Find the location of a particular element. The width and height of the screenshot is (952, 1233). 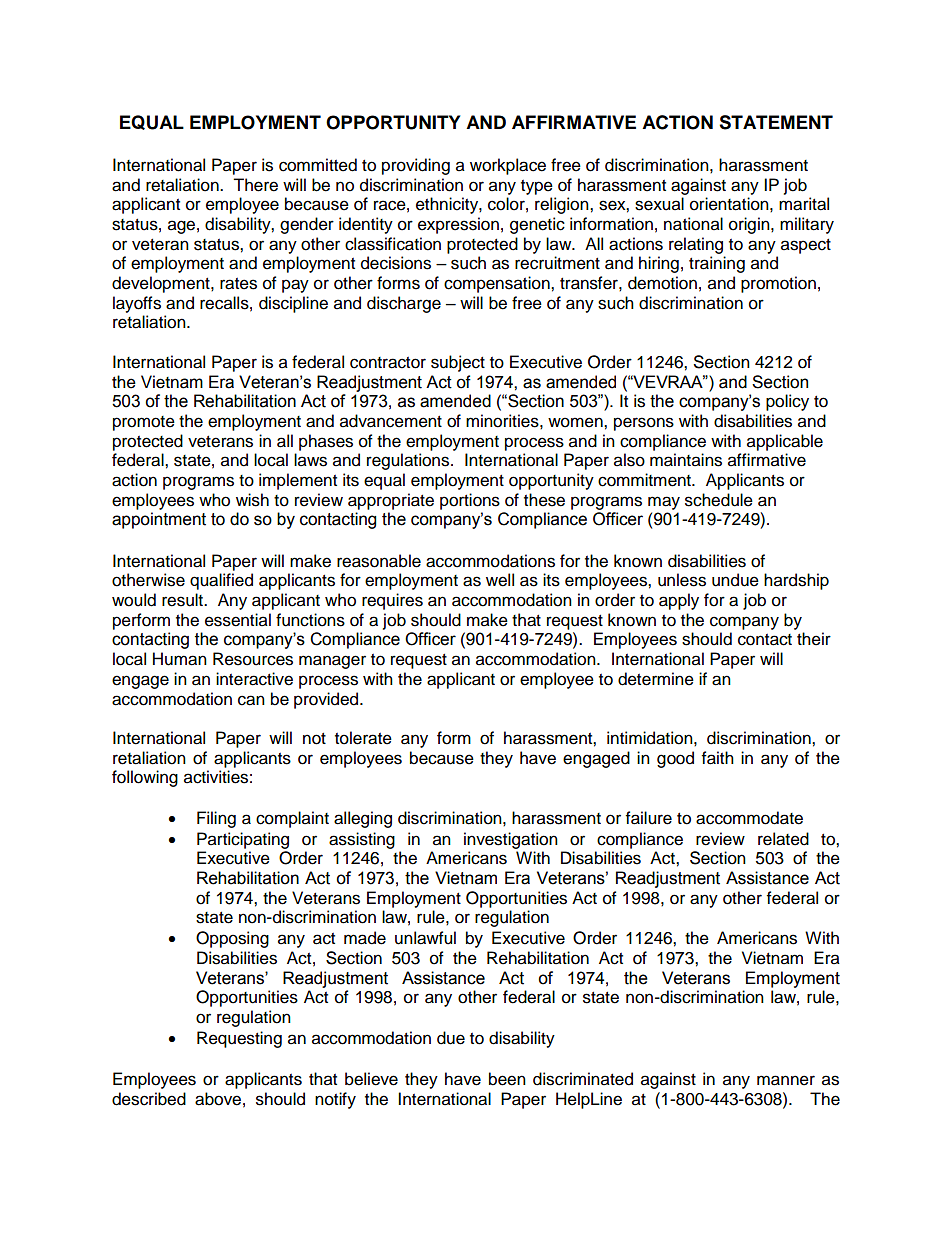

Filing is located at coordinates (216, 819).
